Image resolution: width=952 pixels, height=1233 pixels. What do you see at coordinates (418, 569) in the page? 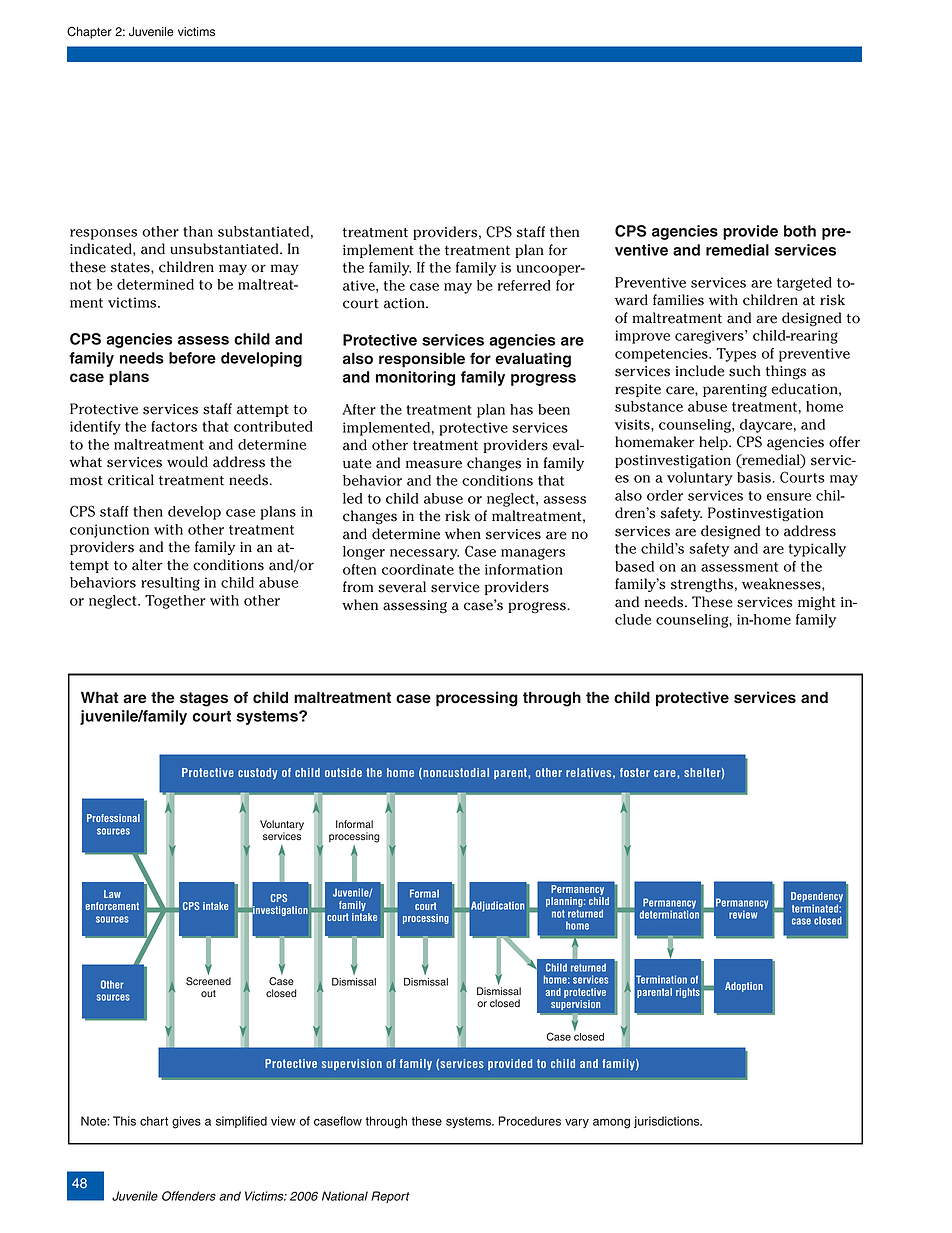
I see `coordinate` at bounding box center [418, 569].
